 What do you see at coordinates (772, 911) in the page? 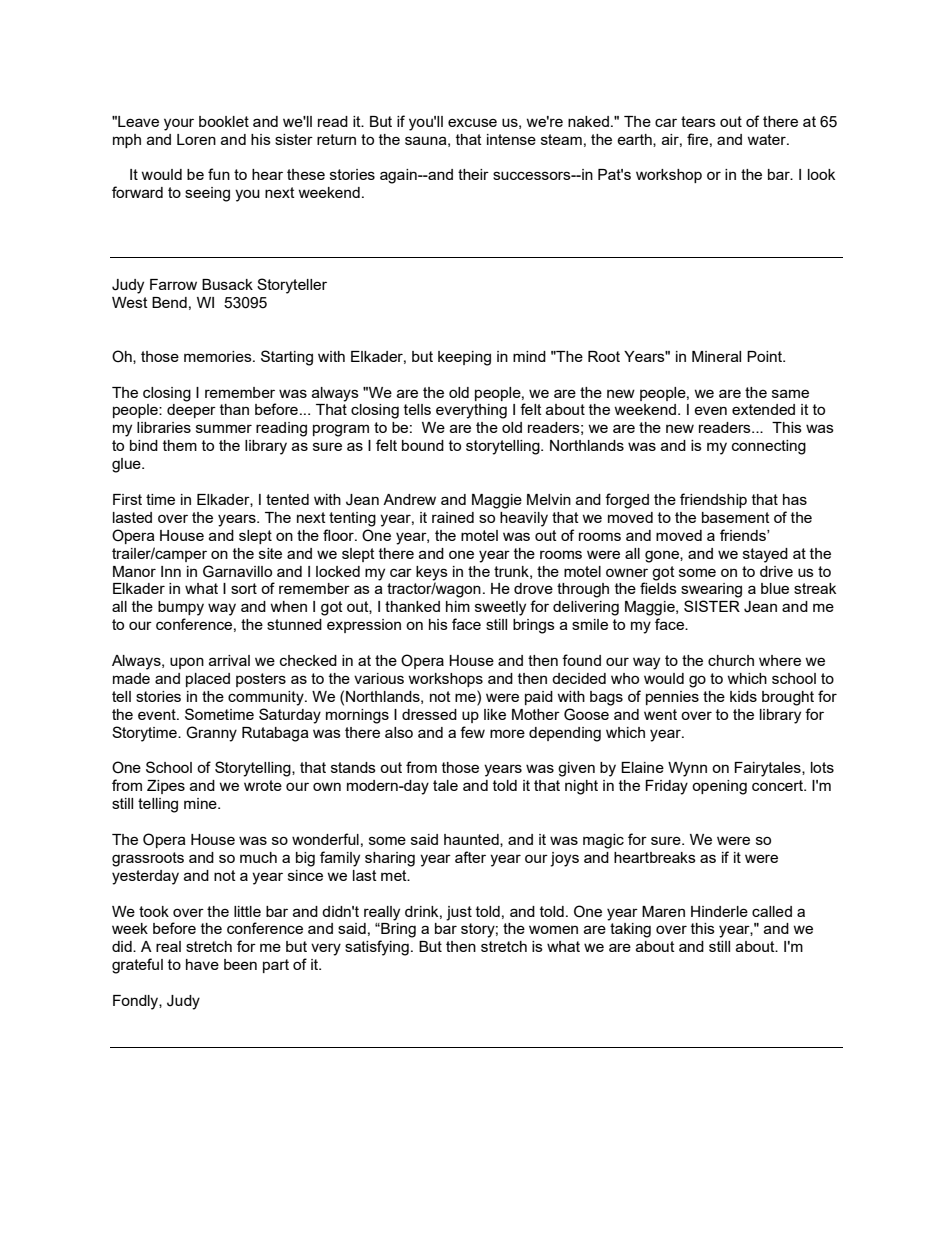
I see `called` at bounding box center [772, 911].
